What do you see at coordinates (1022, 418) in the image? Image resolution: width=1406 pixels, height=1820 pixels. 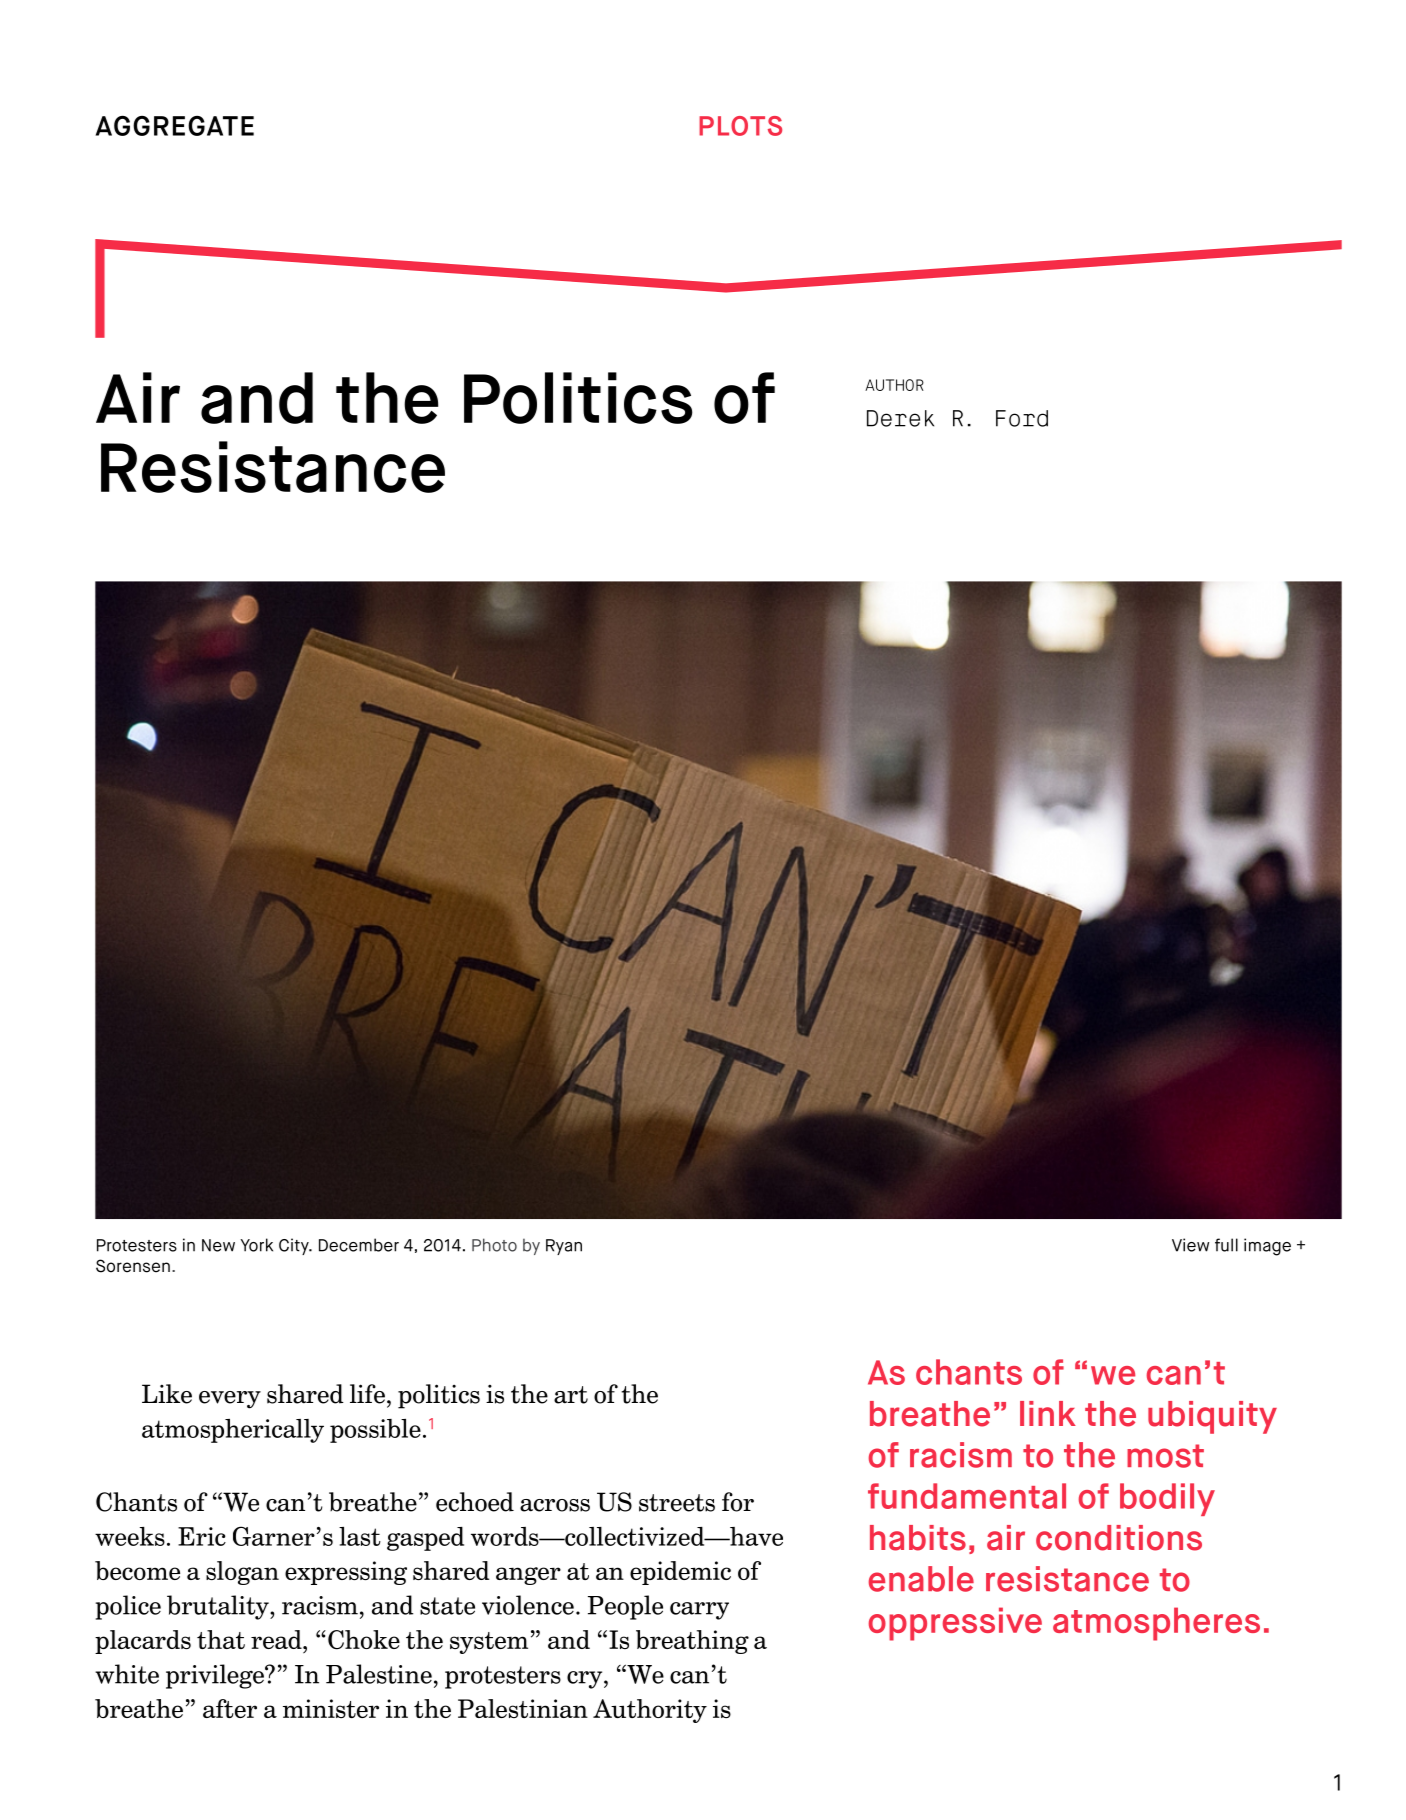 I see `Ford` at bounding box center [1022, 418].
